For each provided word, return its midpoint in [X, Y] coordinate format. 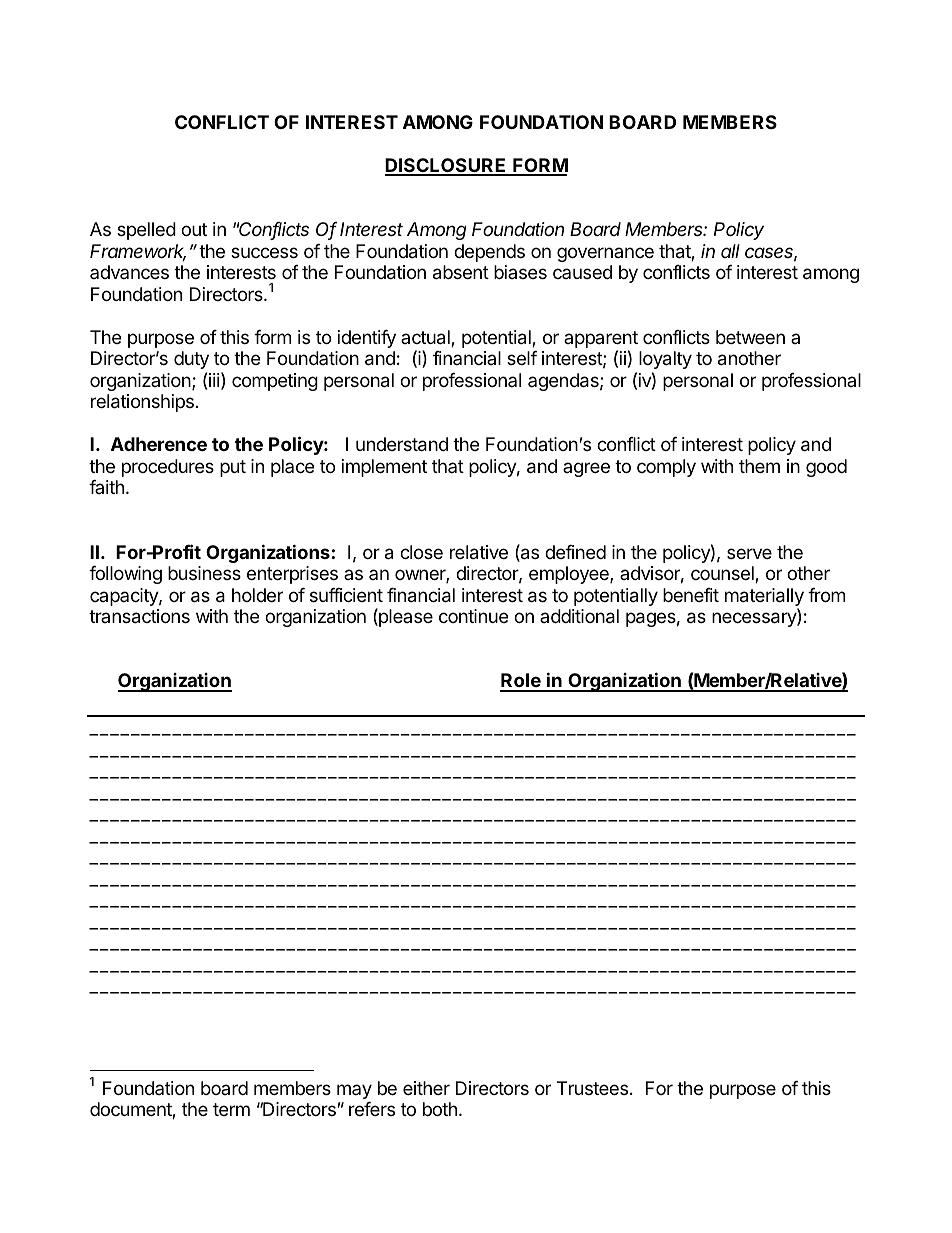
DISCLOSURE [447, 166]
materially [764, 597]
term [231, 1109]
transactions [139, 616]
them [759, 466]
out [194, 229]
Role [521, 682]
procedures [168, 468]
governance [605, 254]
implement [384, 468]
